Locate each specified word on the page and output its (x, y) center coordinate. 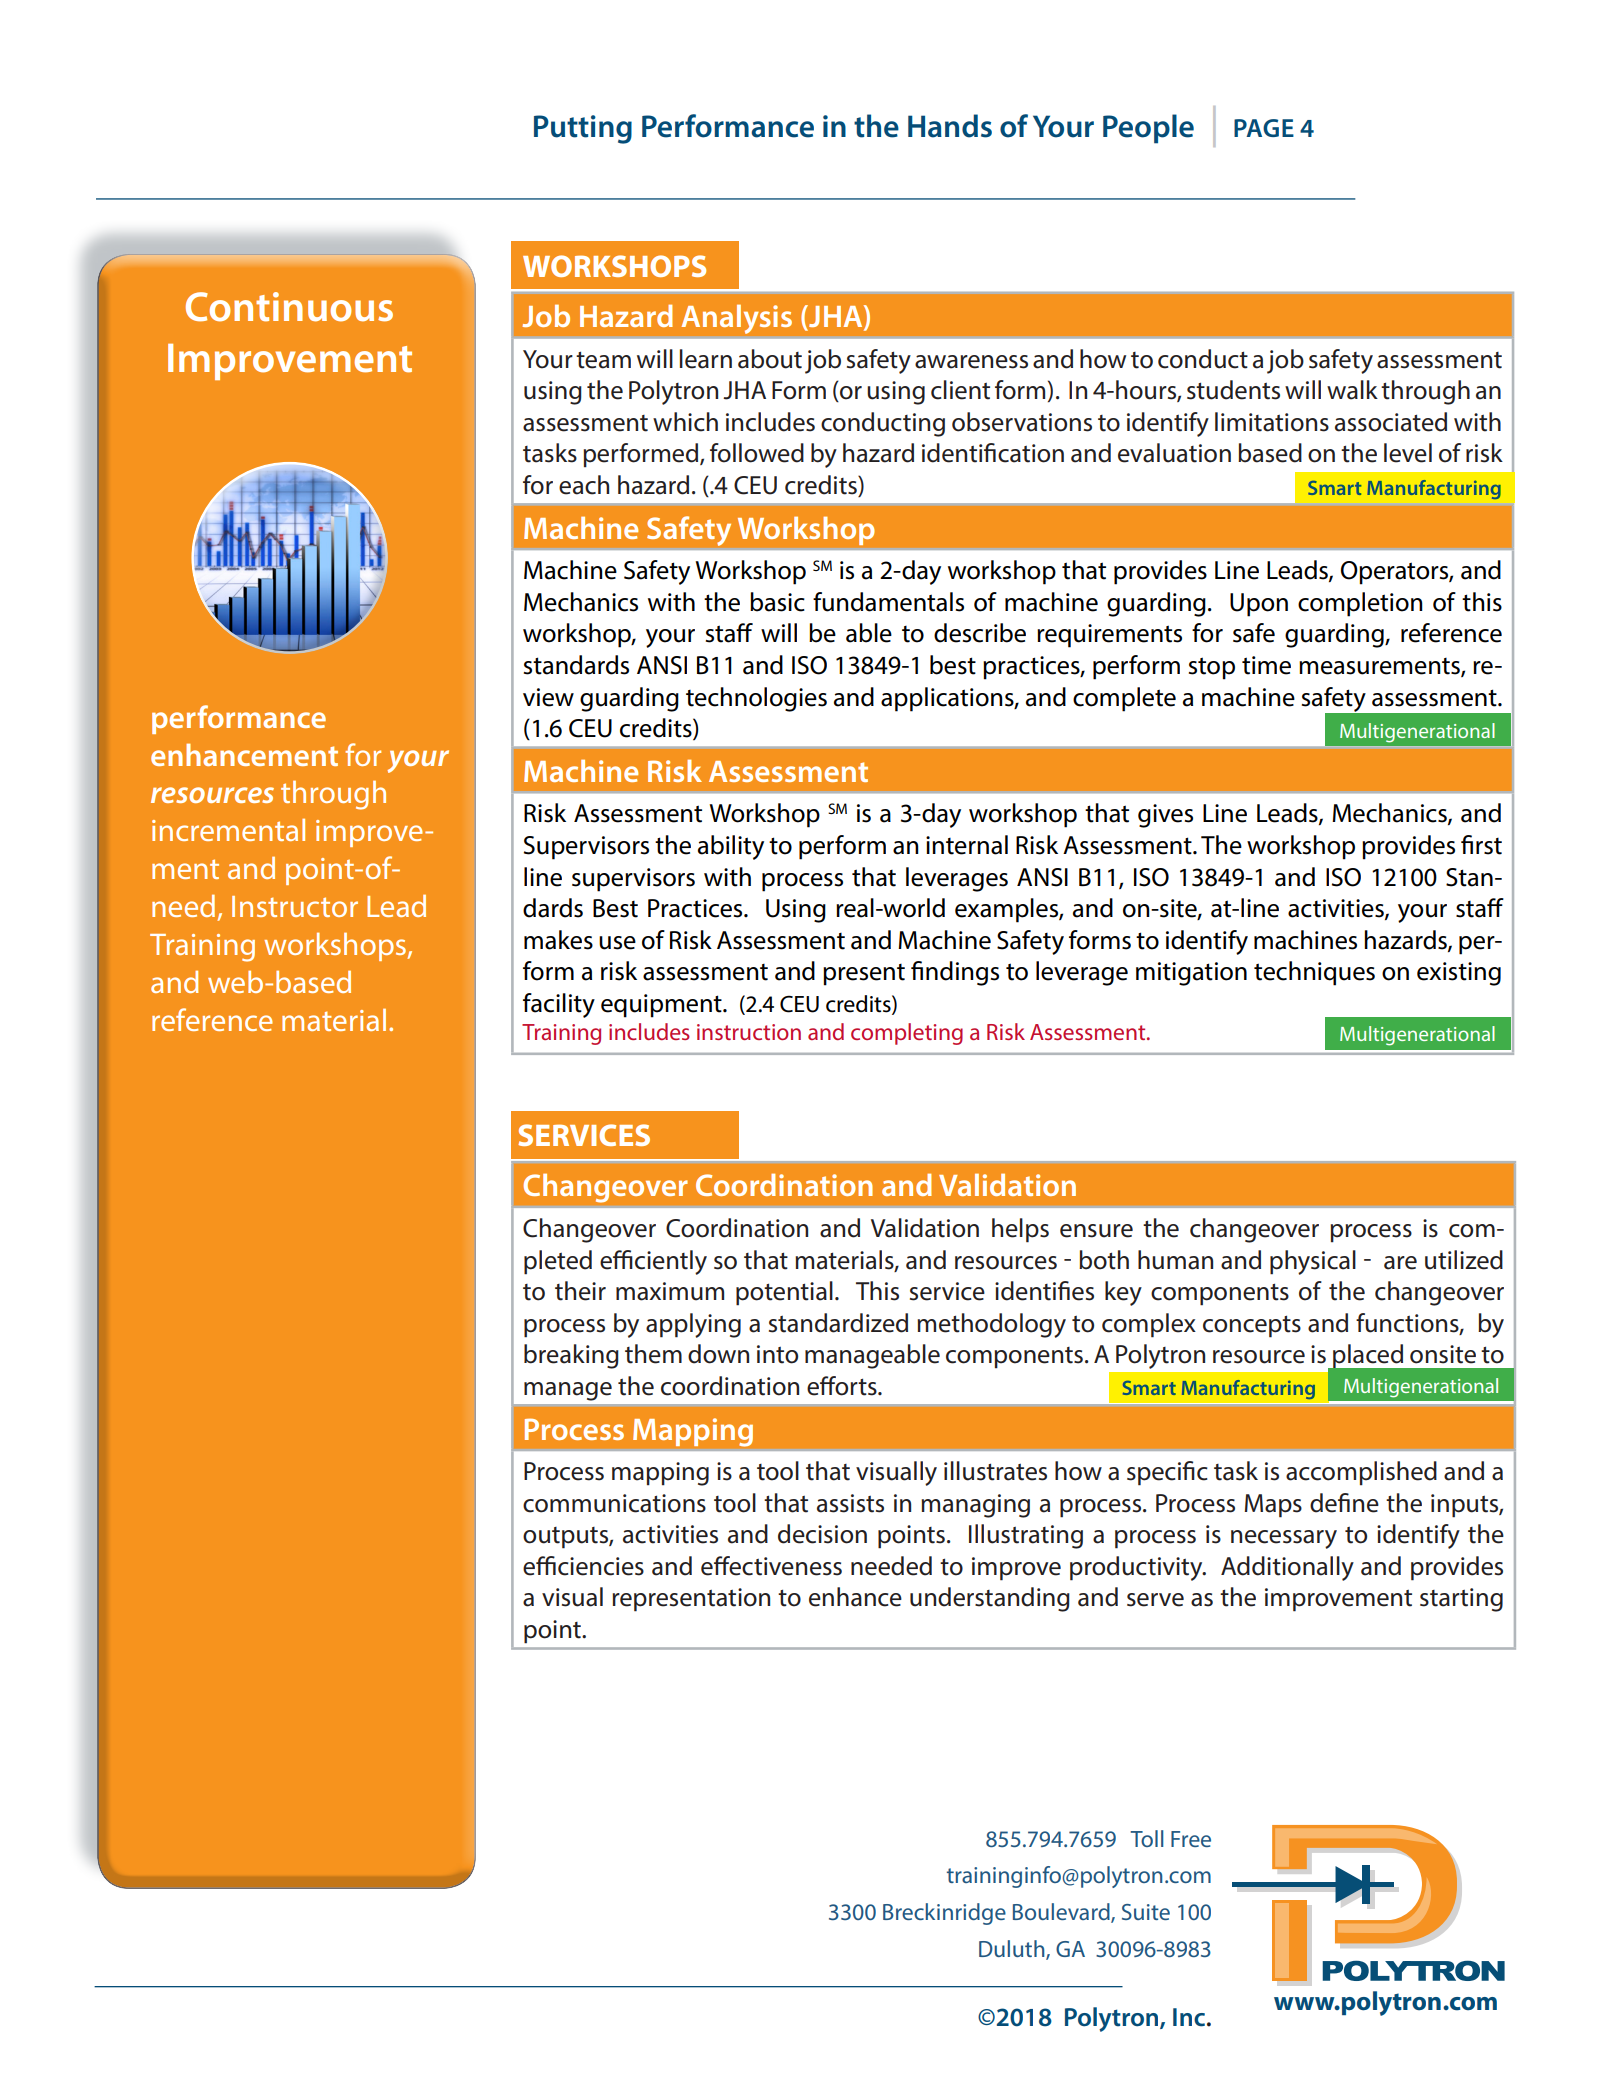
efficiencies (583, 1566)
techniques (1314, 973)
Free (1191, 1839)
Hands (950, 126)
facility (559, 1005)
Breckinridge (944, 1914)
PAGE (1264, 128)
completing (907, 1034)
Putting (583, 129)
